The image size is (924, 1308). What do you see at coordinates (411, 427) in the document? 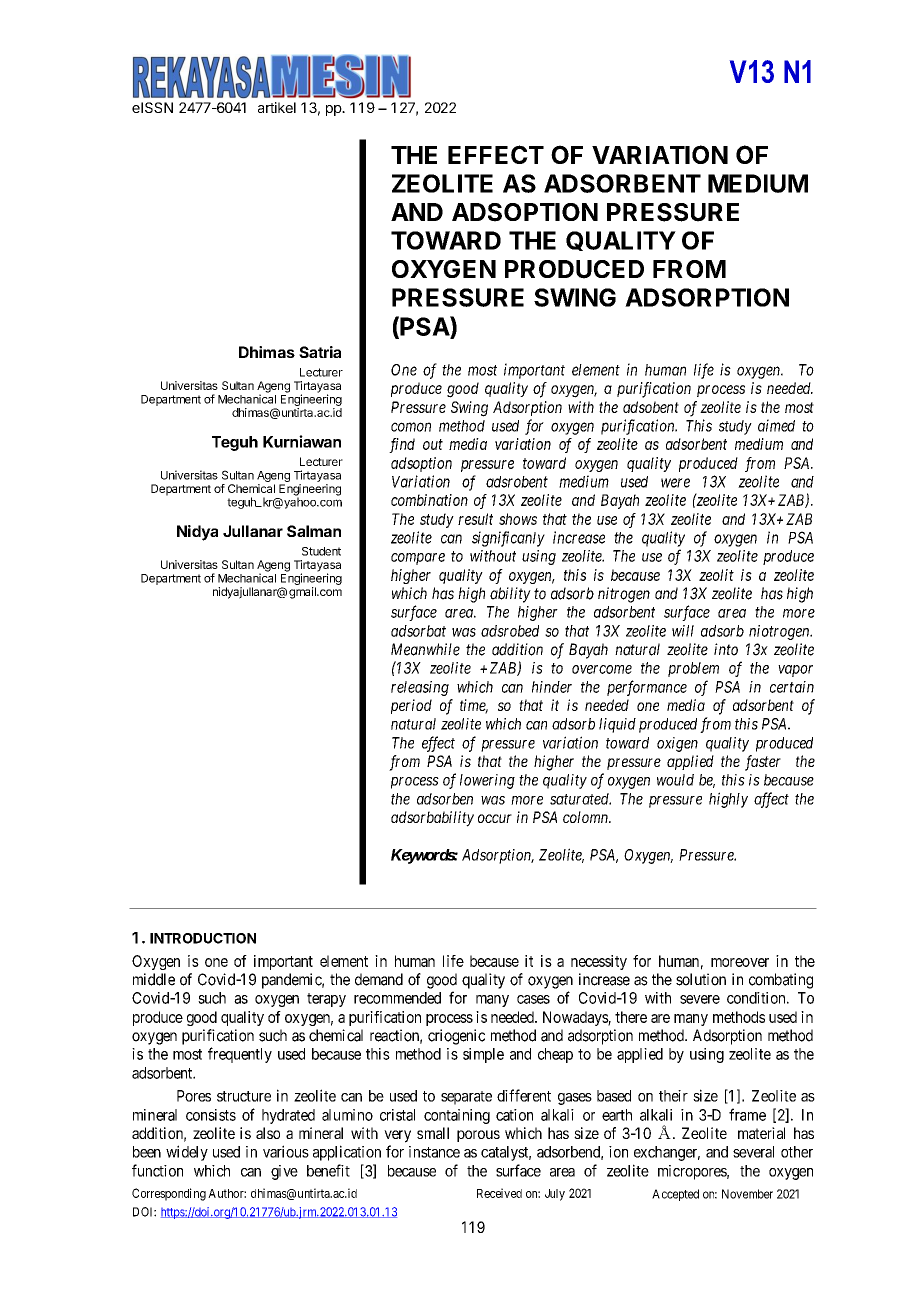
I see `comon` at bounding box center [411, 427].
